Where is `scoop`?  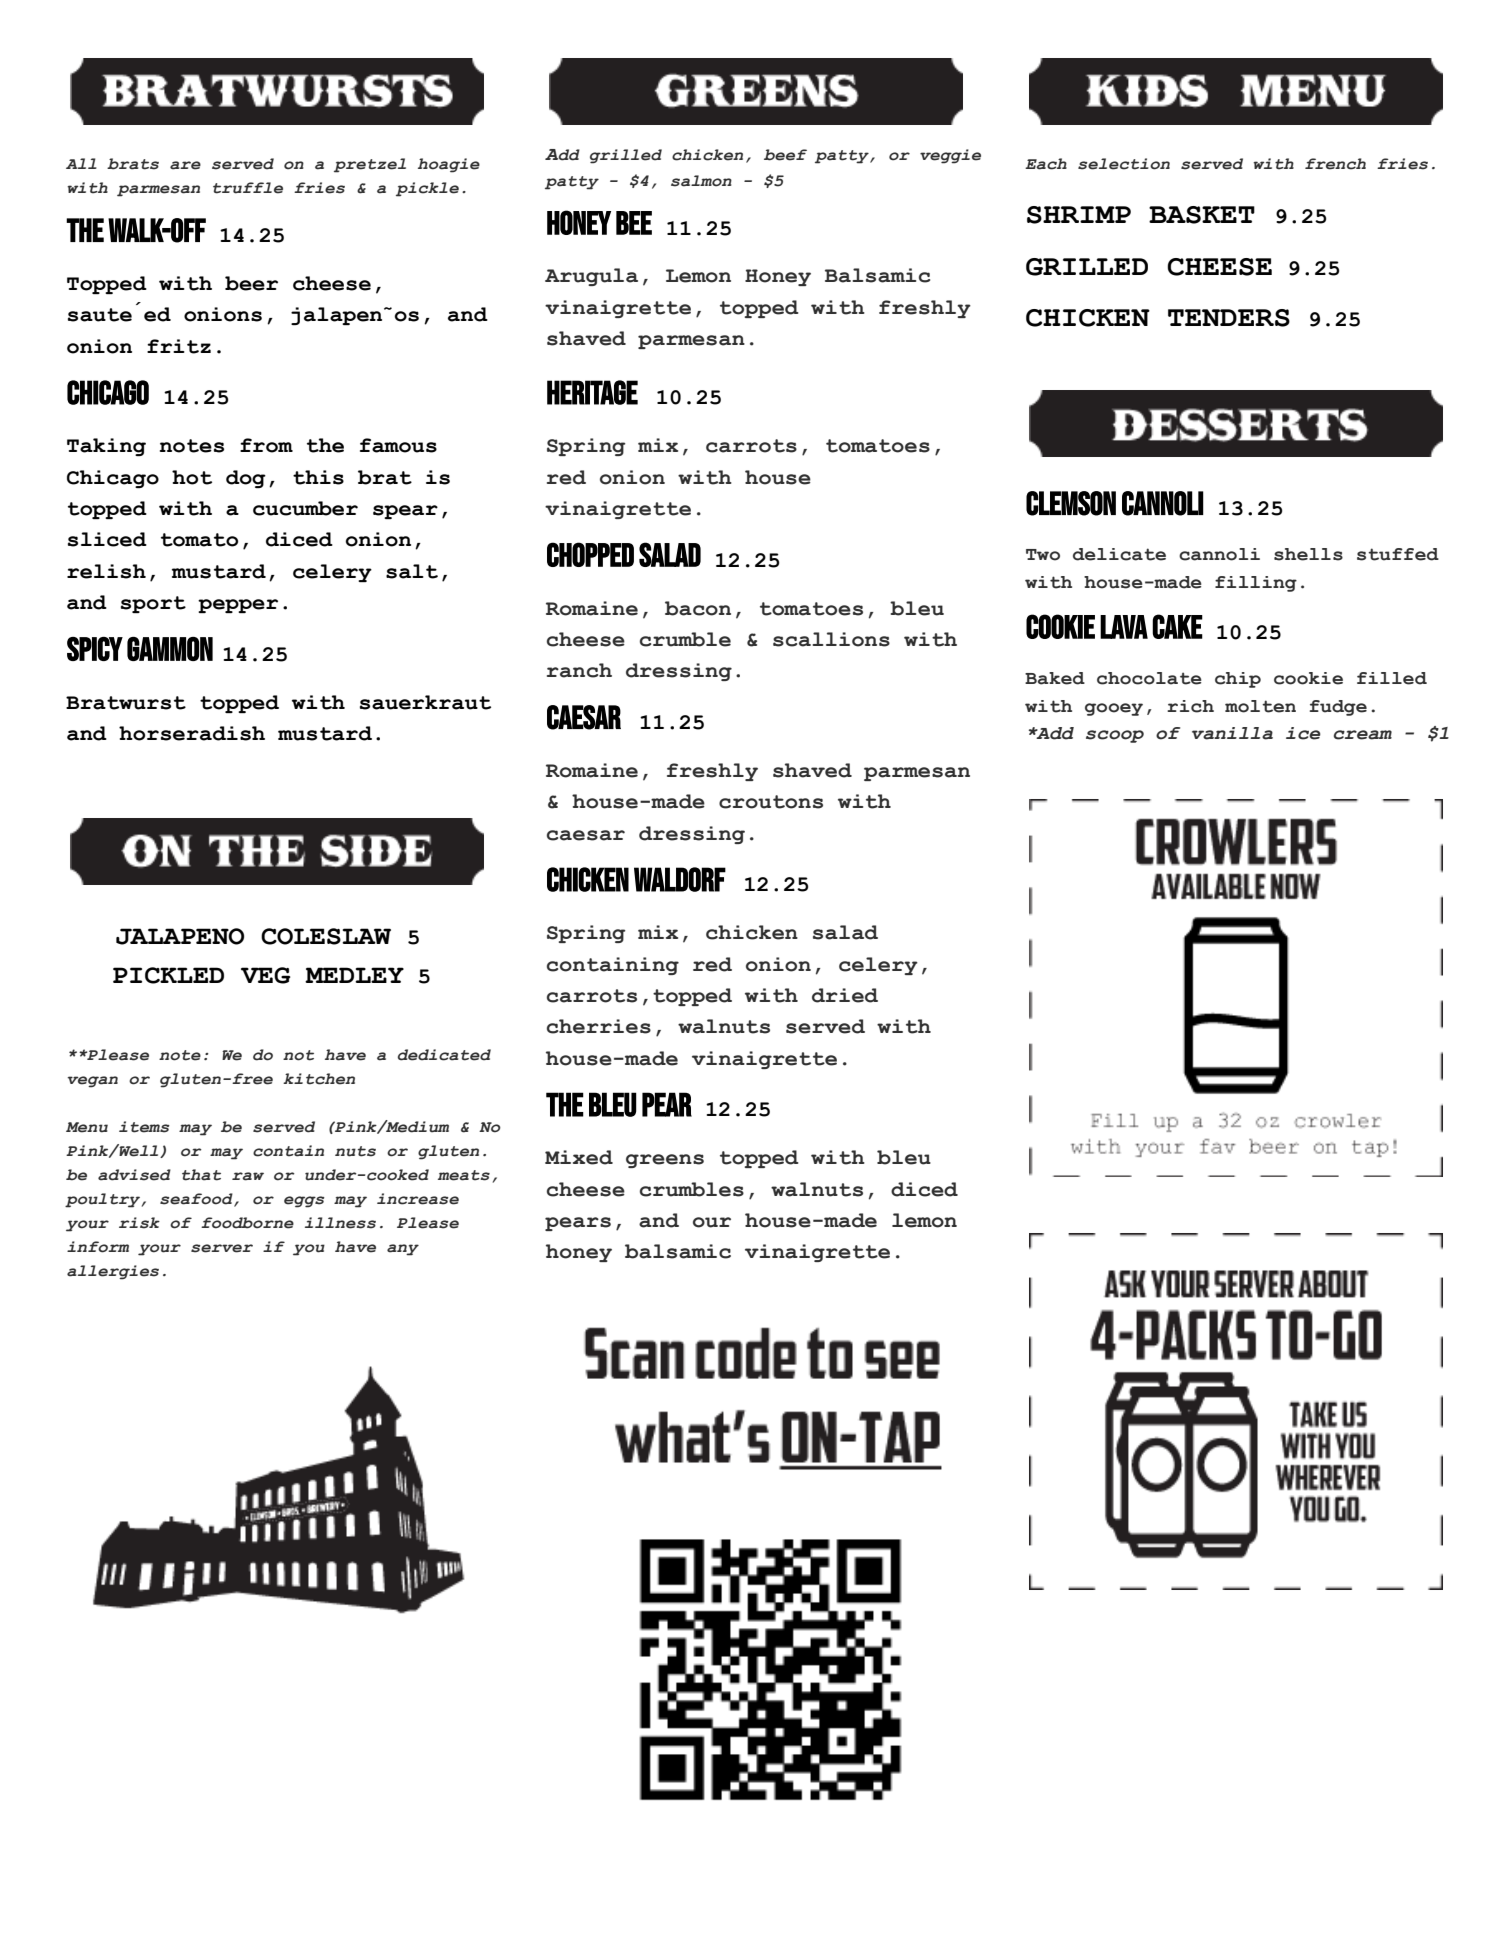
scoop is located at coordinates (1115, 736).
